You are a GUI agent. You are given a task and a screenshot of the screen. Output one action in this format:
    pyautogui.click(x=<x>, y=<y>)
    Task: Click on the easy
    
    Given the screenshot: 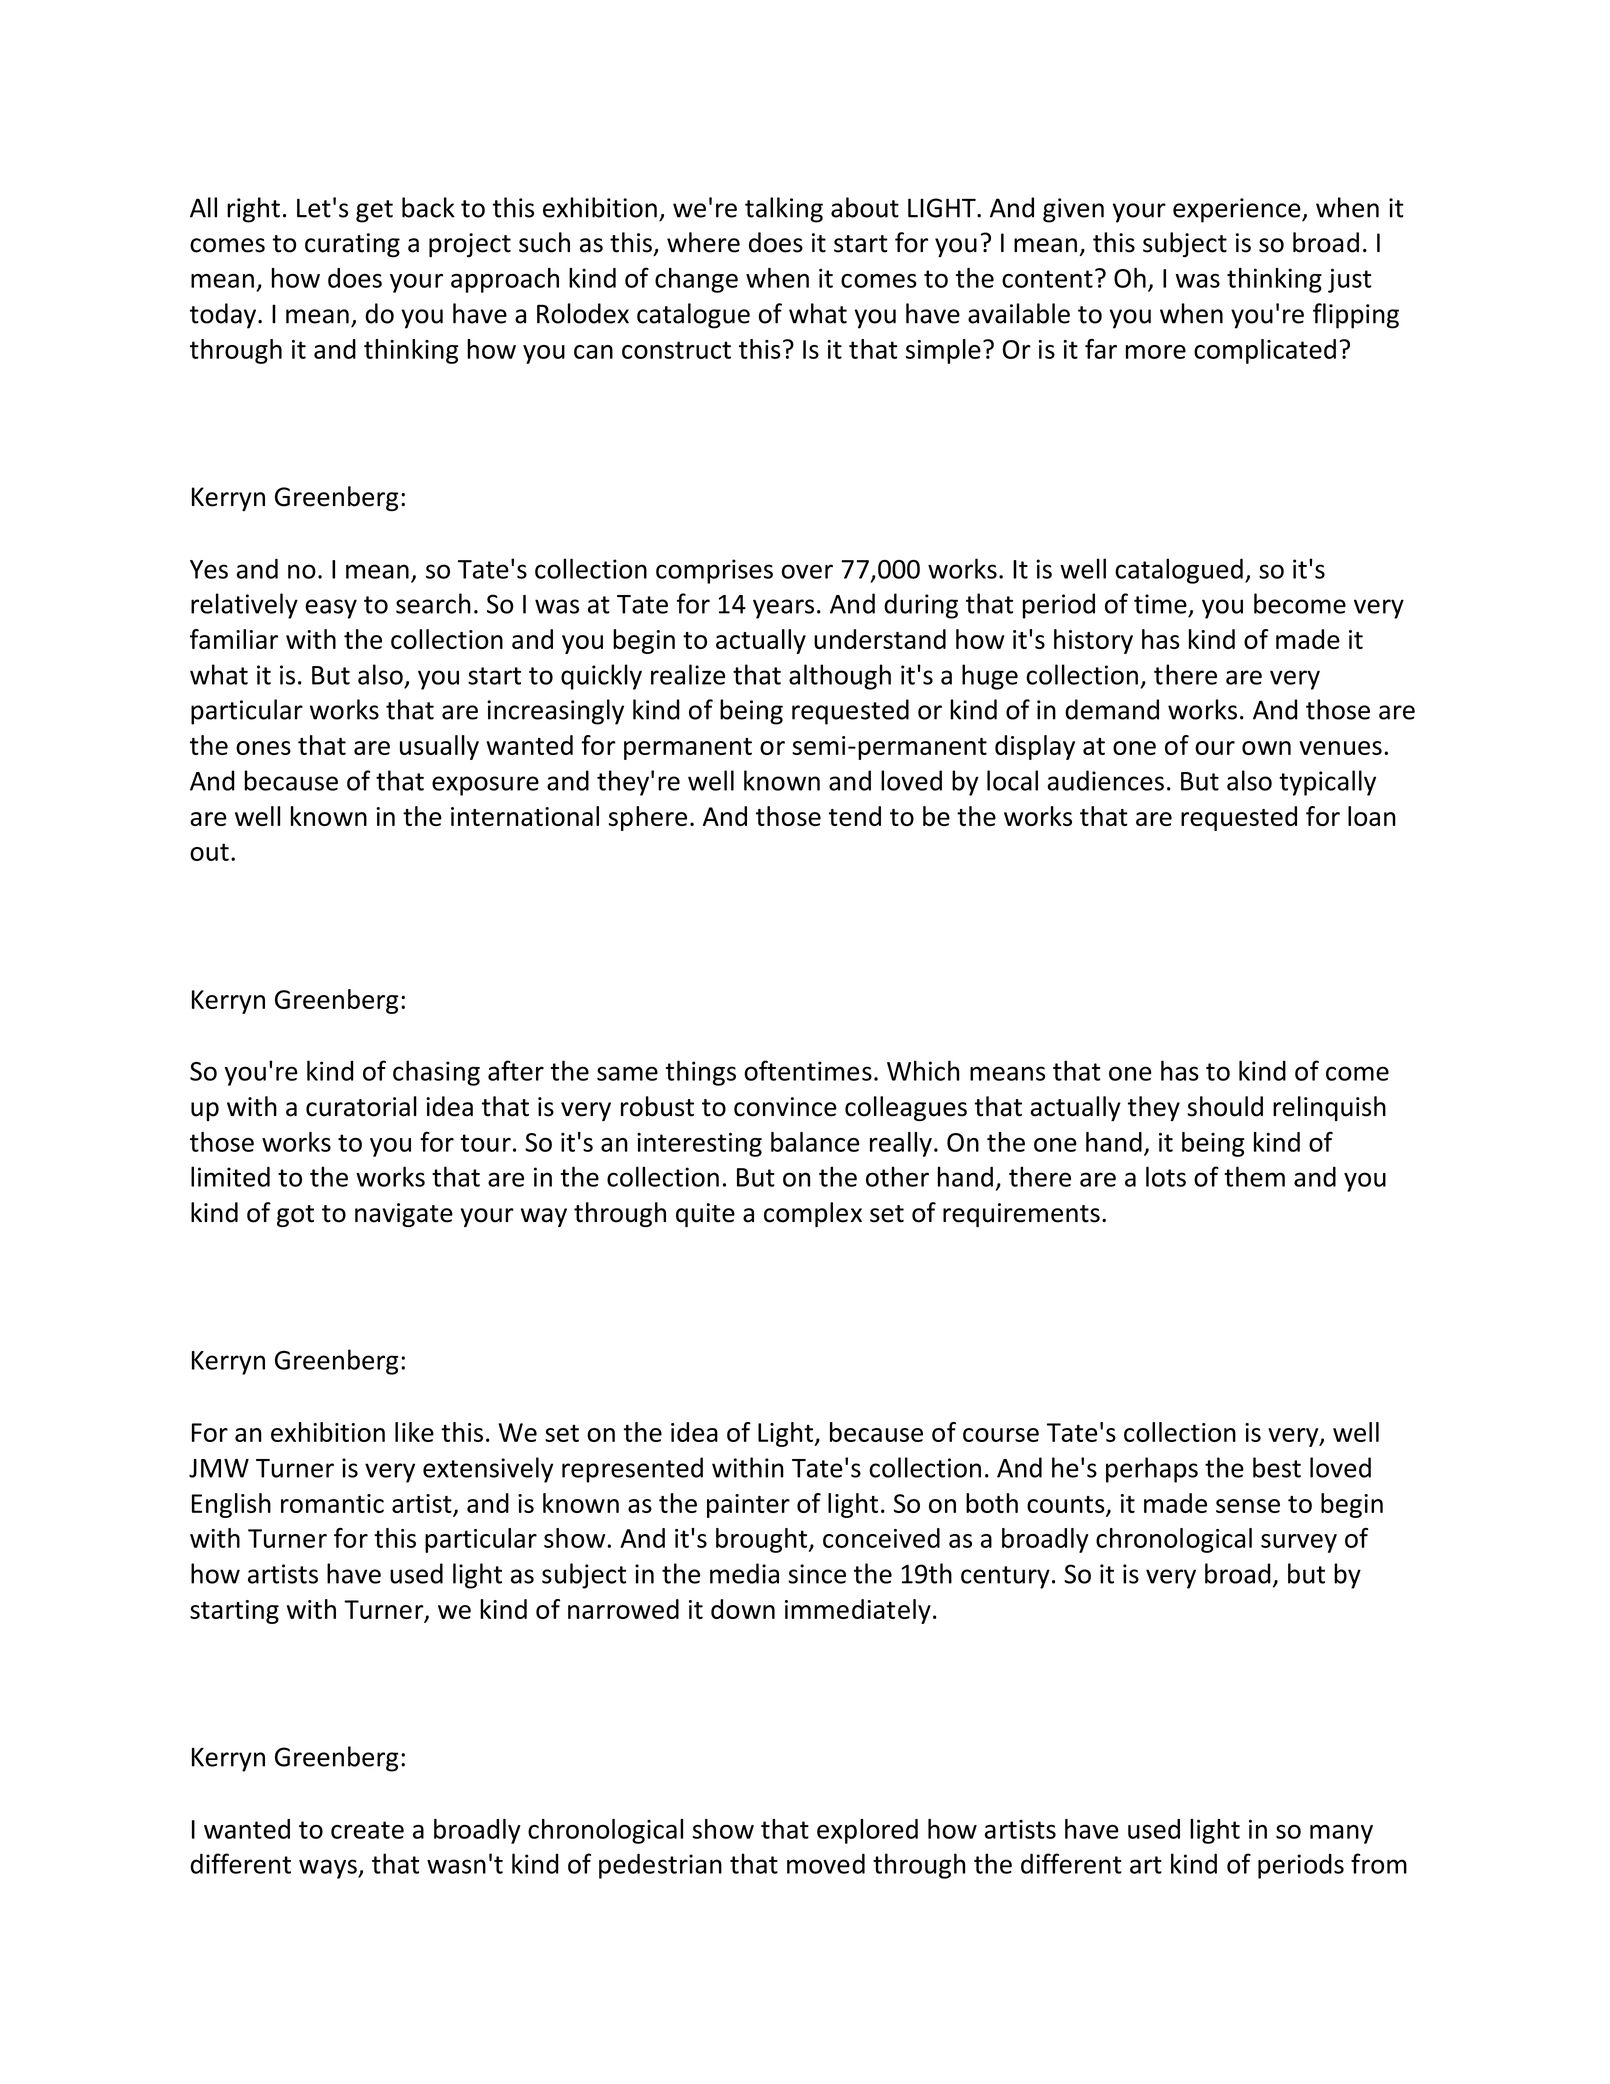 What is the action you would take?
    pyautogui.click(x=331, y=609)
